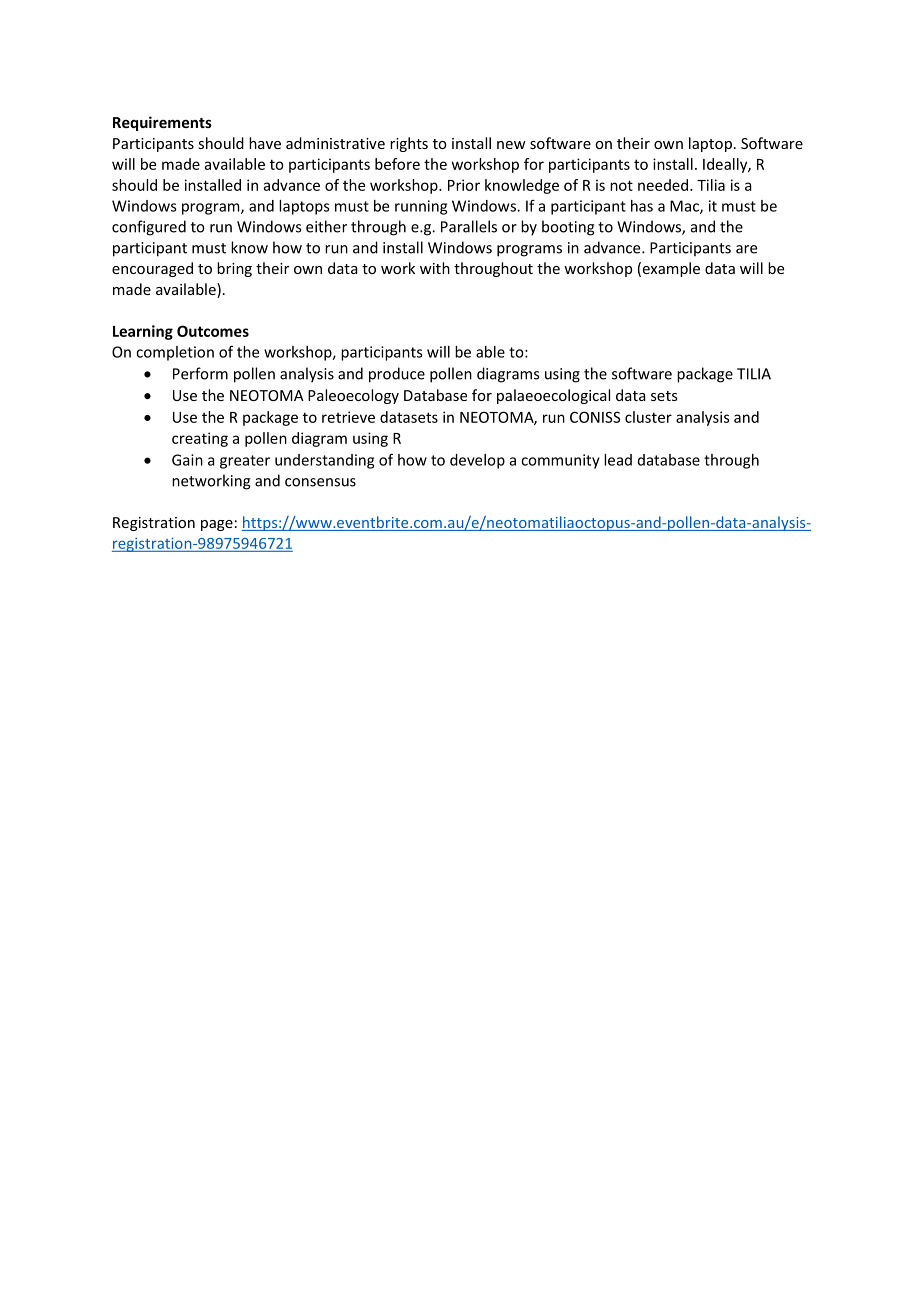 This screenshot has height=1308, width=924. Describe the element at coordinates (511, 145) in the screenshot. I see `new` at that location.
